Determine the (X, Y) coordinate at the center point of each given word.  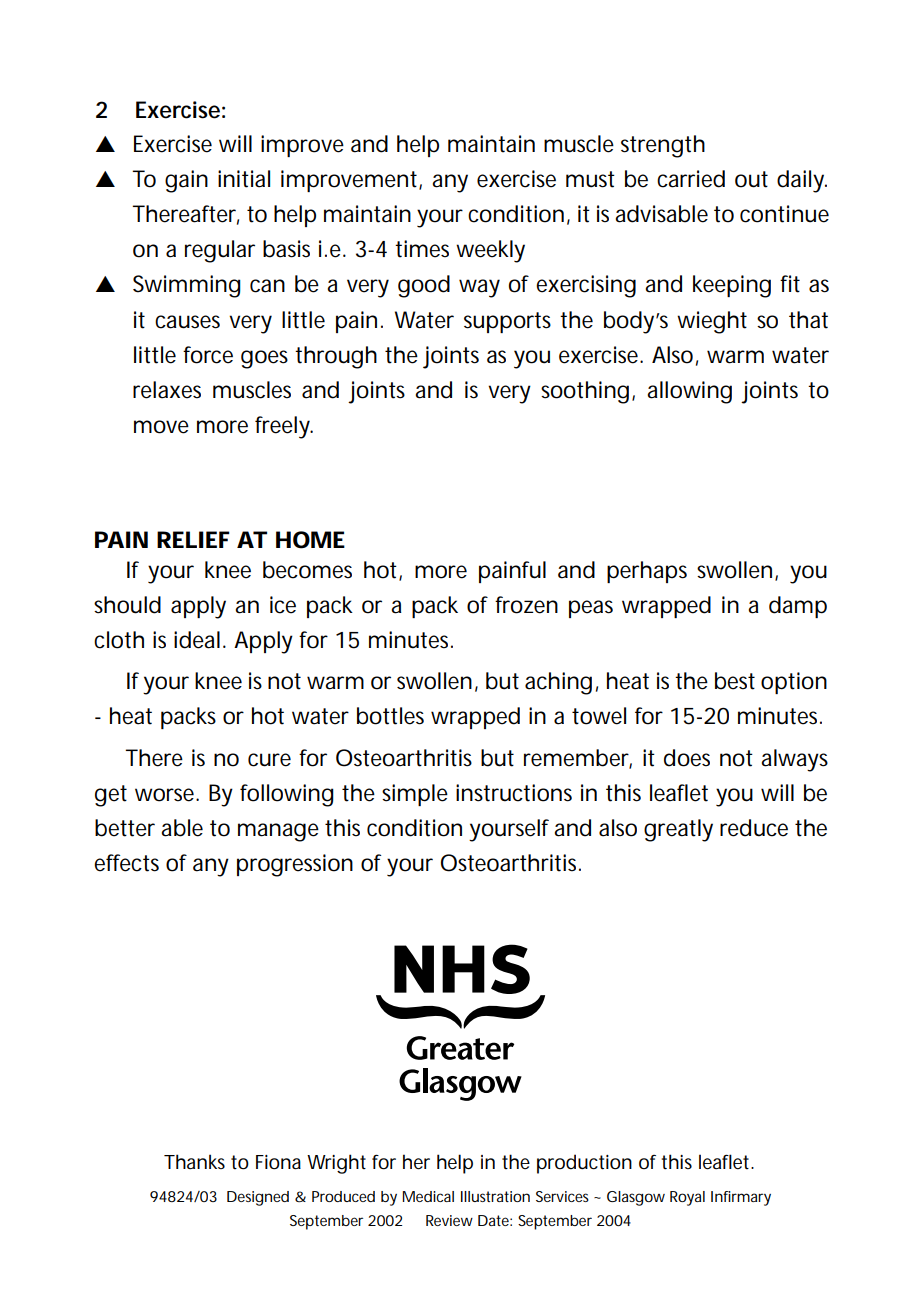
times (422, 249)
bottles (390, 716)
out (751, 179)
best (735, 681)
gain (186, 181)
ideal (197, 640)
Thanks (194, 1161)
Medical (428, 1196)
